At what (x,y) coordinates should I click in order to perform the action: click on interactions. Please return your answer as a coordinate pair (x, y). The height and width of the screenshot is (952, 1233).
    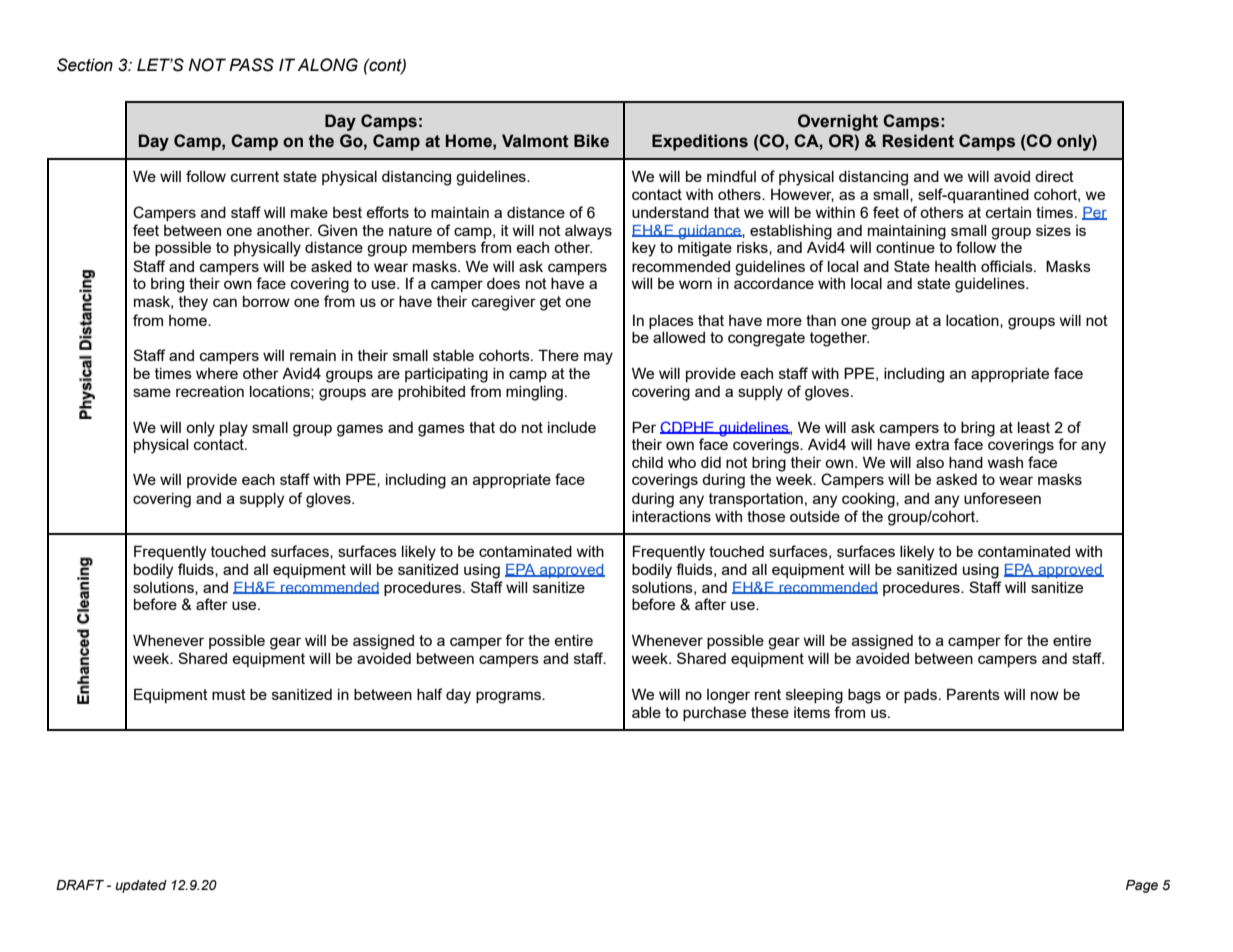
    Looking at the image, I should click on (671, 516).
